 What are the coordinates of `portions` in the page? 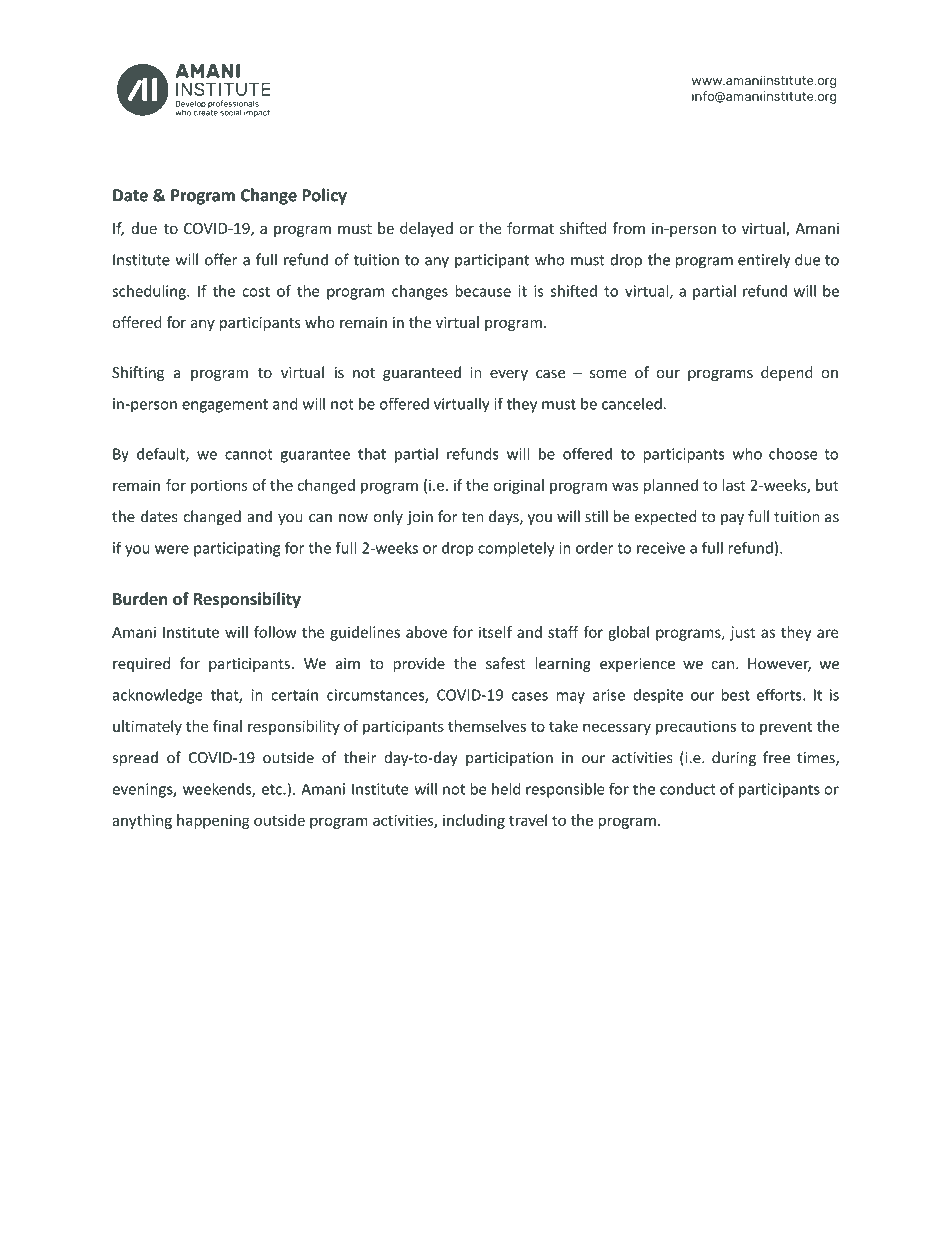 It's located at (219, 486).
